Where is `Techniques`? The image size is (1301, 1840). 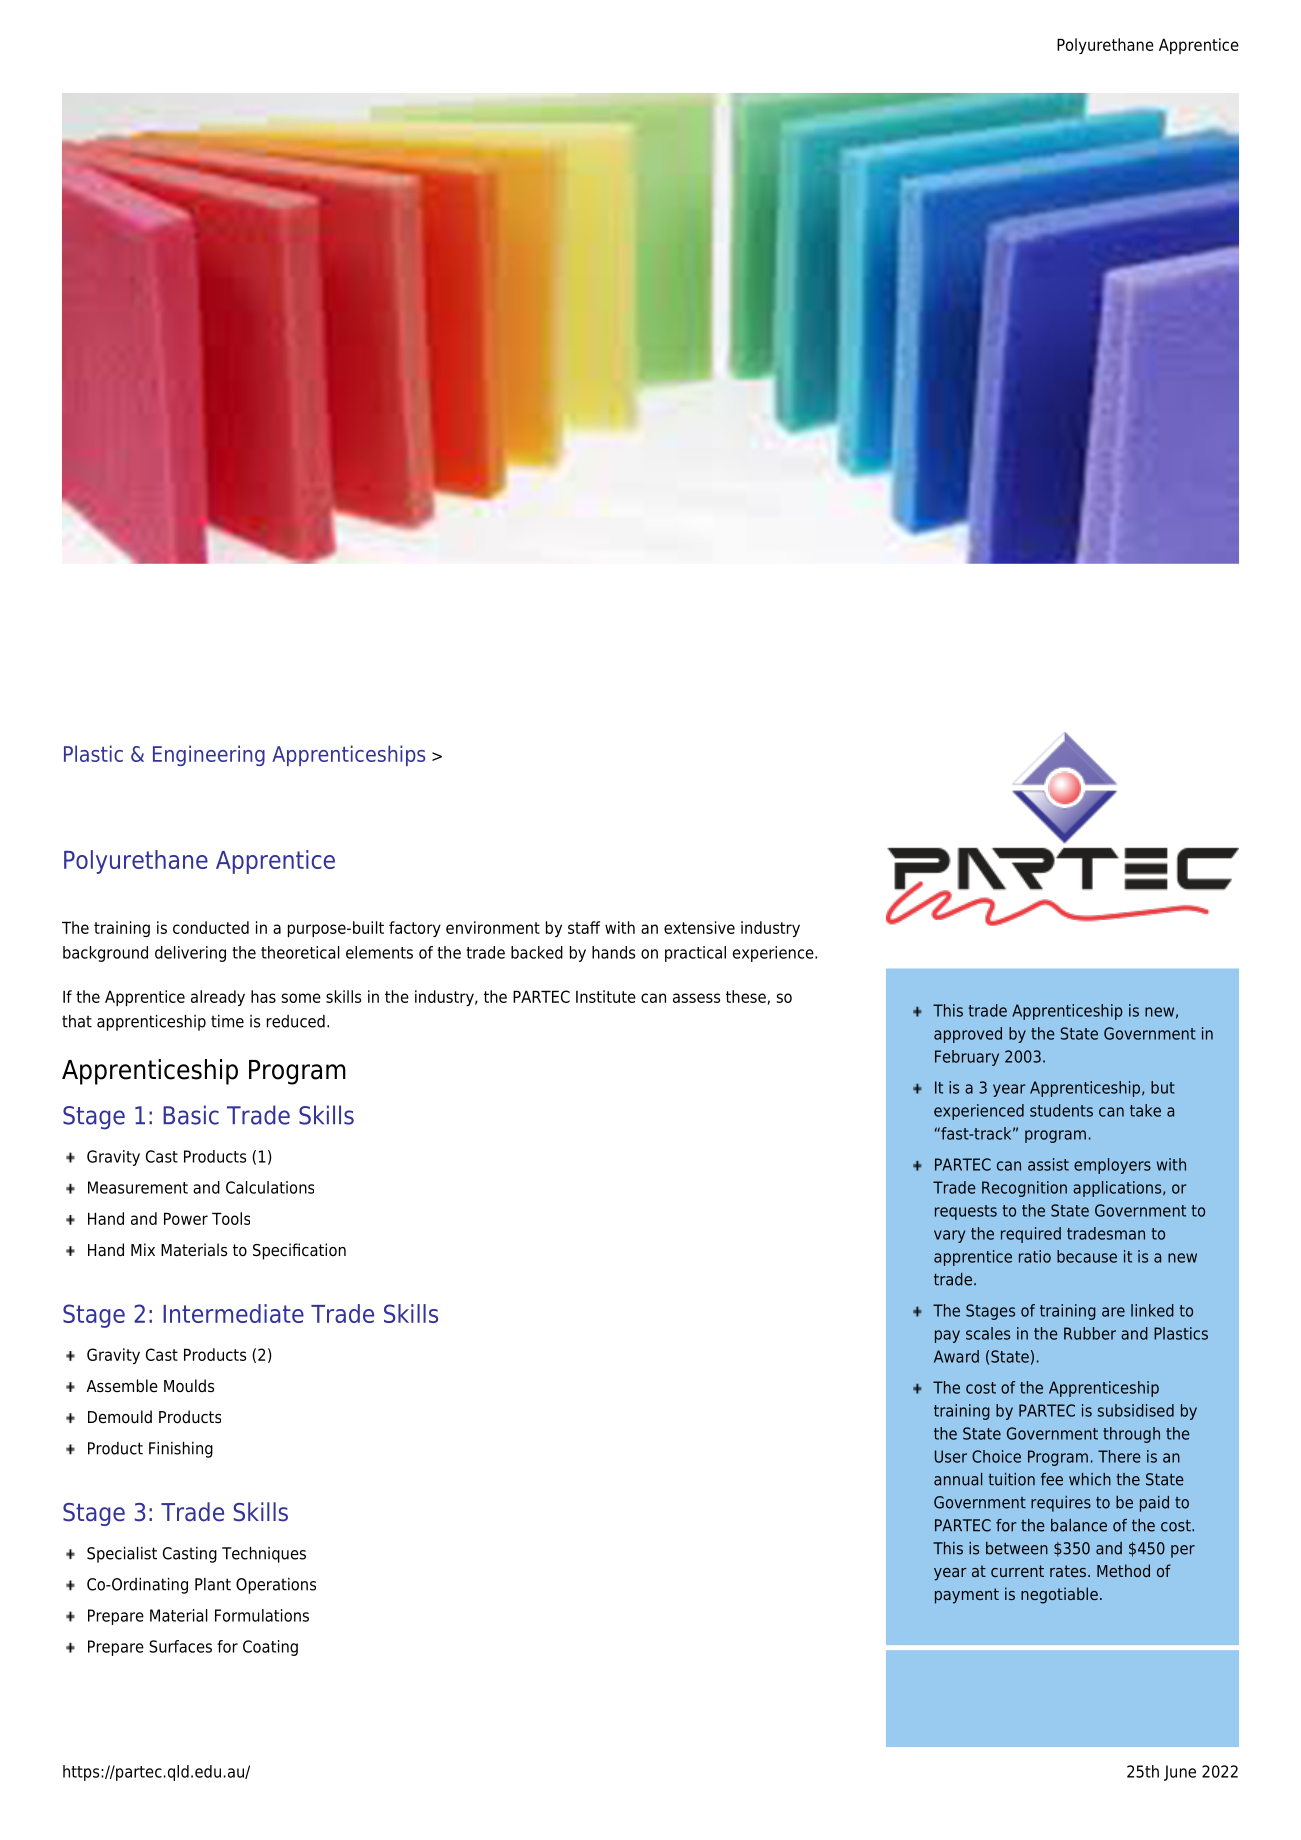
Techniques is located at coordinates (264, 1554).
